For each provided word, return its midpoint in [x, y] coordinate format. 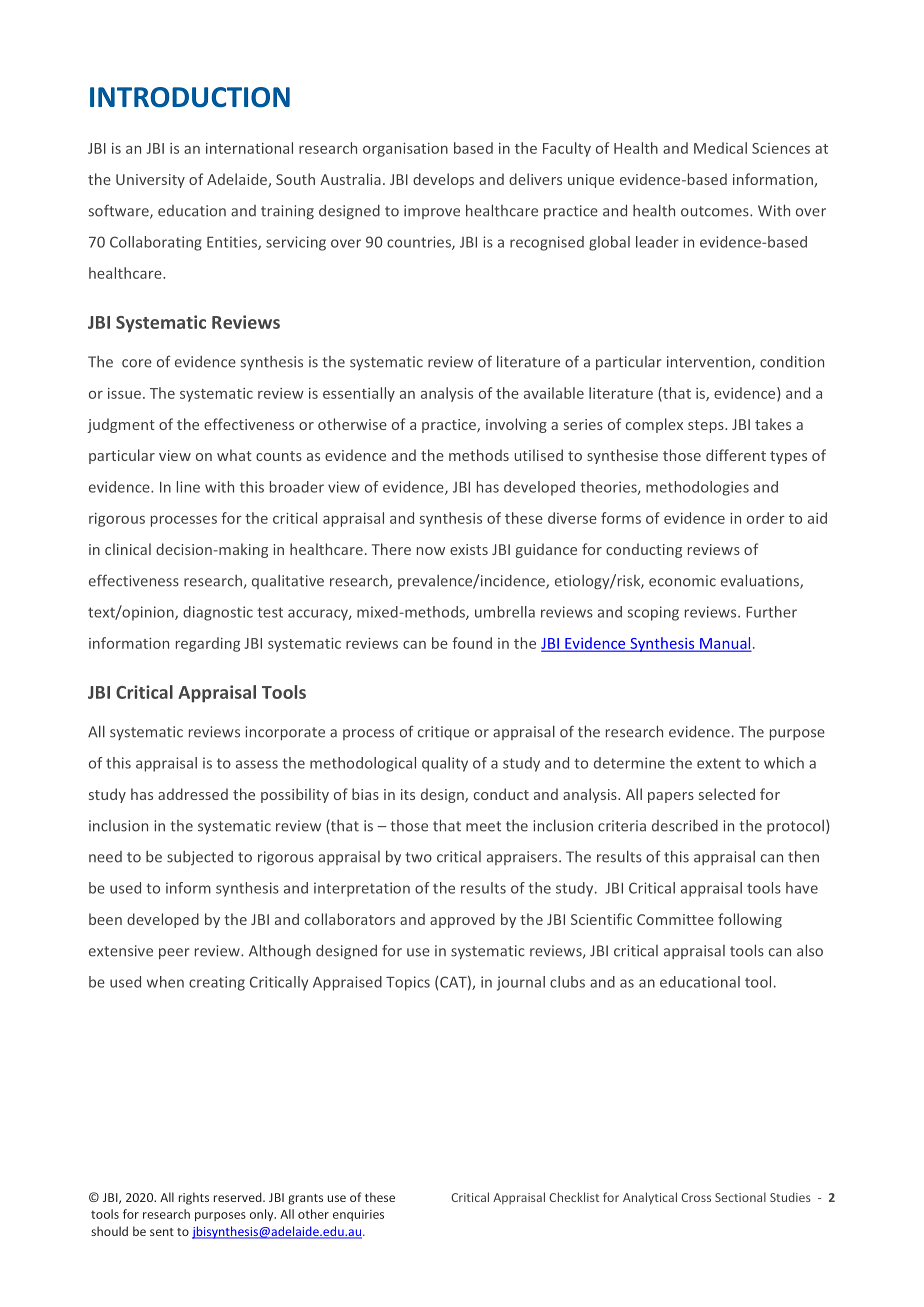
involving [516, 425]
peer [174, 953]
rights [194, 1198]
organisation [405, 150]
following [750, 920]
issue [124, 393]
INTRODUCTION [190, 97]
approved [462, 920]
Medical [720, 148]
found [472, 643]
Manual [724, 644]
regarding [208, 644]
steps [707, 426]
